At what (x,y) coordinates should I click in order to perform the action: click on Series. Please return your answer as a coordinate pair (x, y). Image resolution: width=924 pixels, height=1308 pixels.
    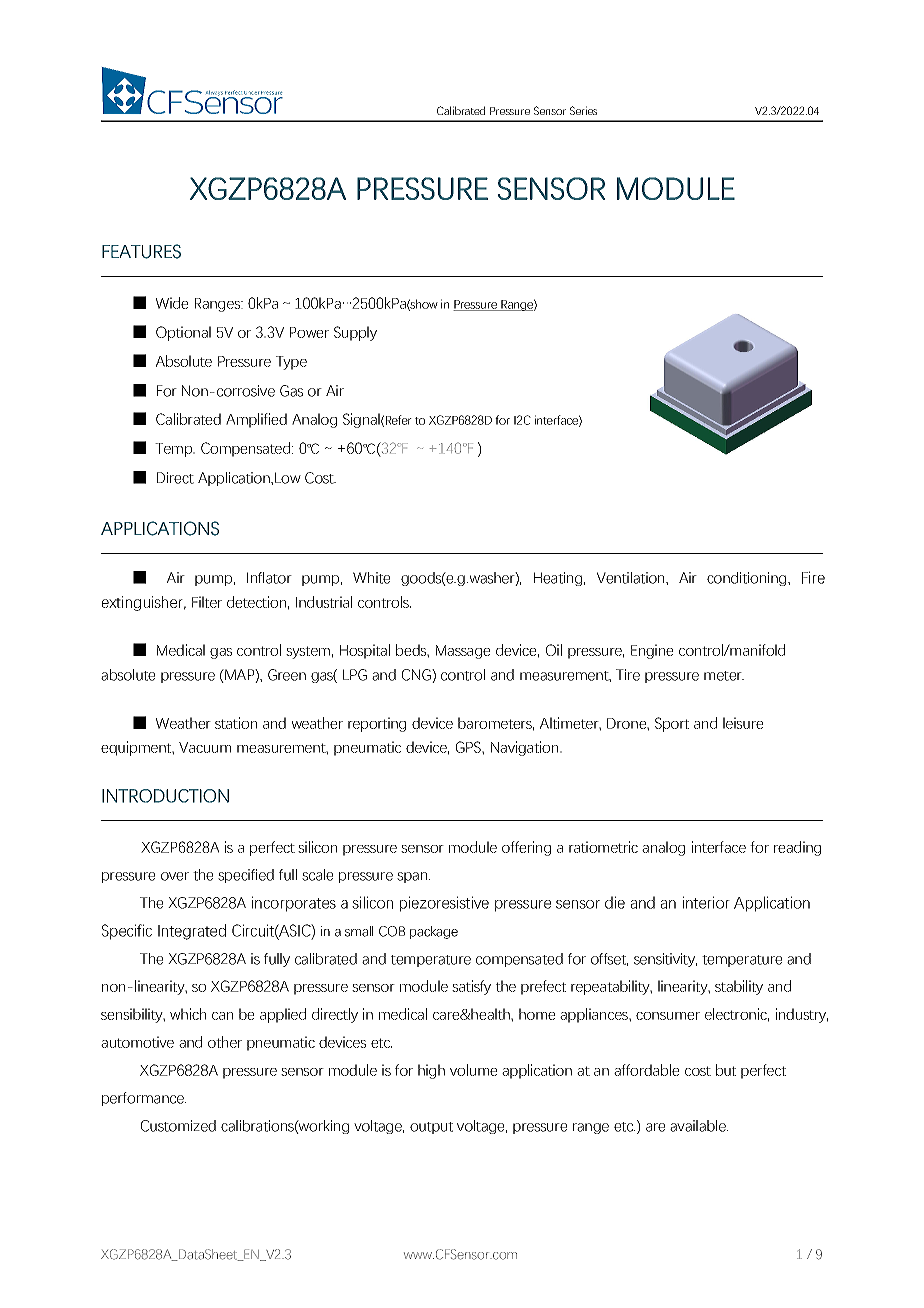
    Looking at the image, I should click on (583, 110).
